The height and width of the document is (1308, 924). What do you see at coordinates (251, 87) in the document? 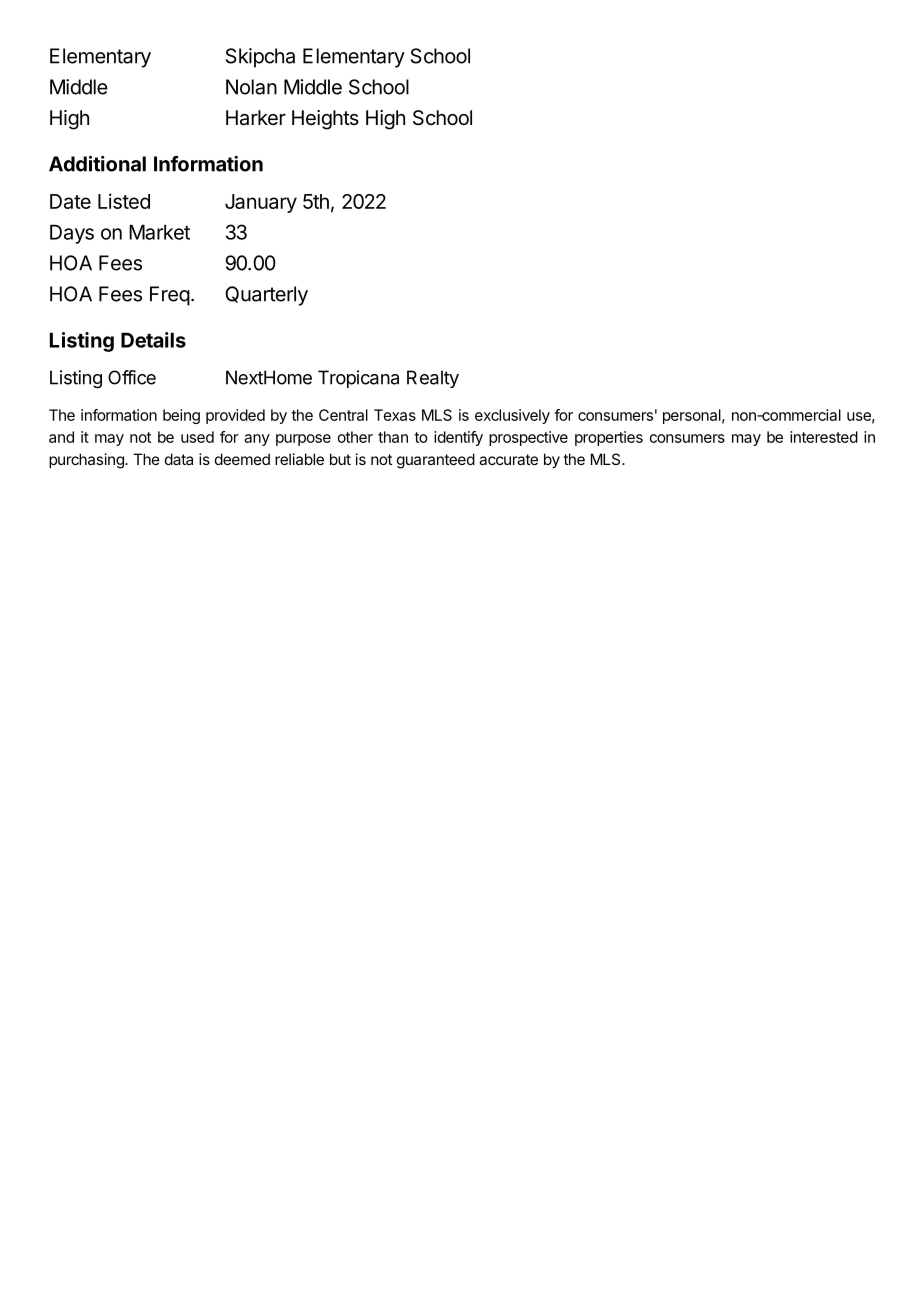
I see `Nolan` at bounding box center [251, 87].
